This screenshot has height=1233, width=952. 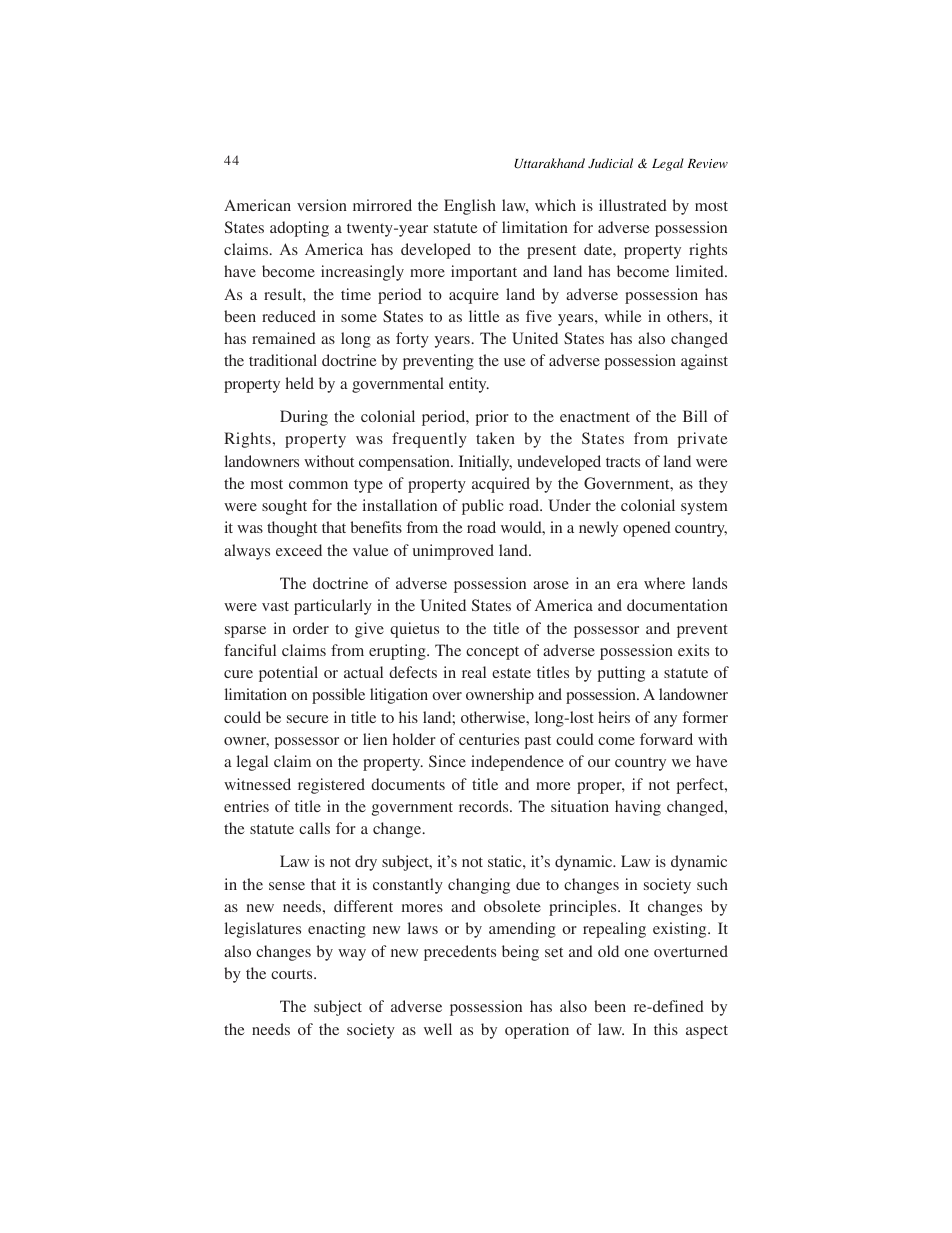 What do you see at coordinates (275, 606) in the screenshot?
I see `vast` at bounding box center [275, 606].
